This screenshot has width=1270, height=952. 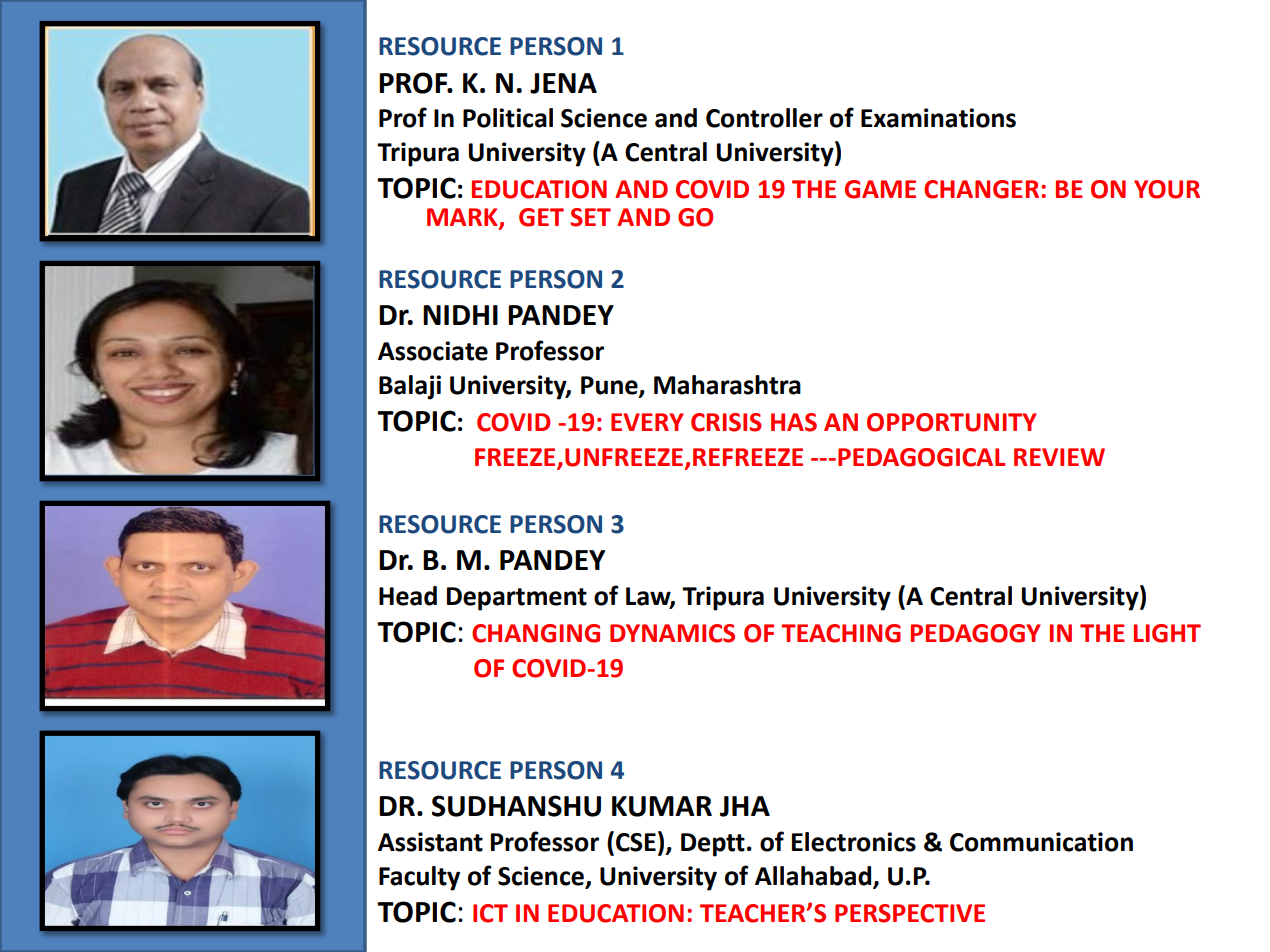 What do you see at coordinates (508, 118) in the screenshot?
I see `Political` at bounding box center [508, 118].
